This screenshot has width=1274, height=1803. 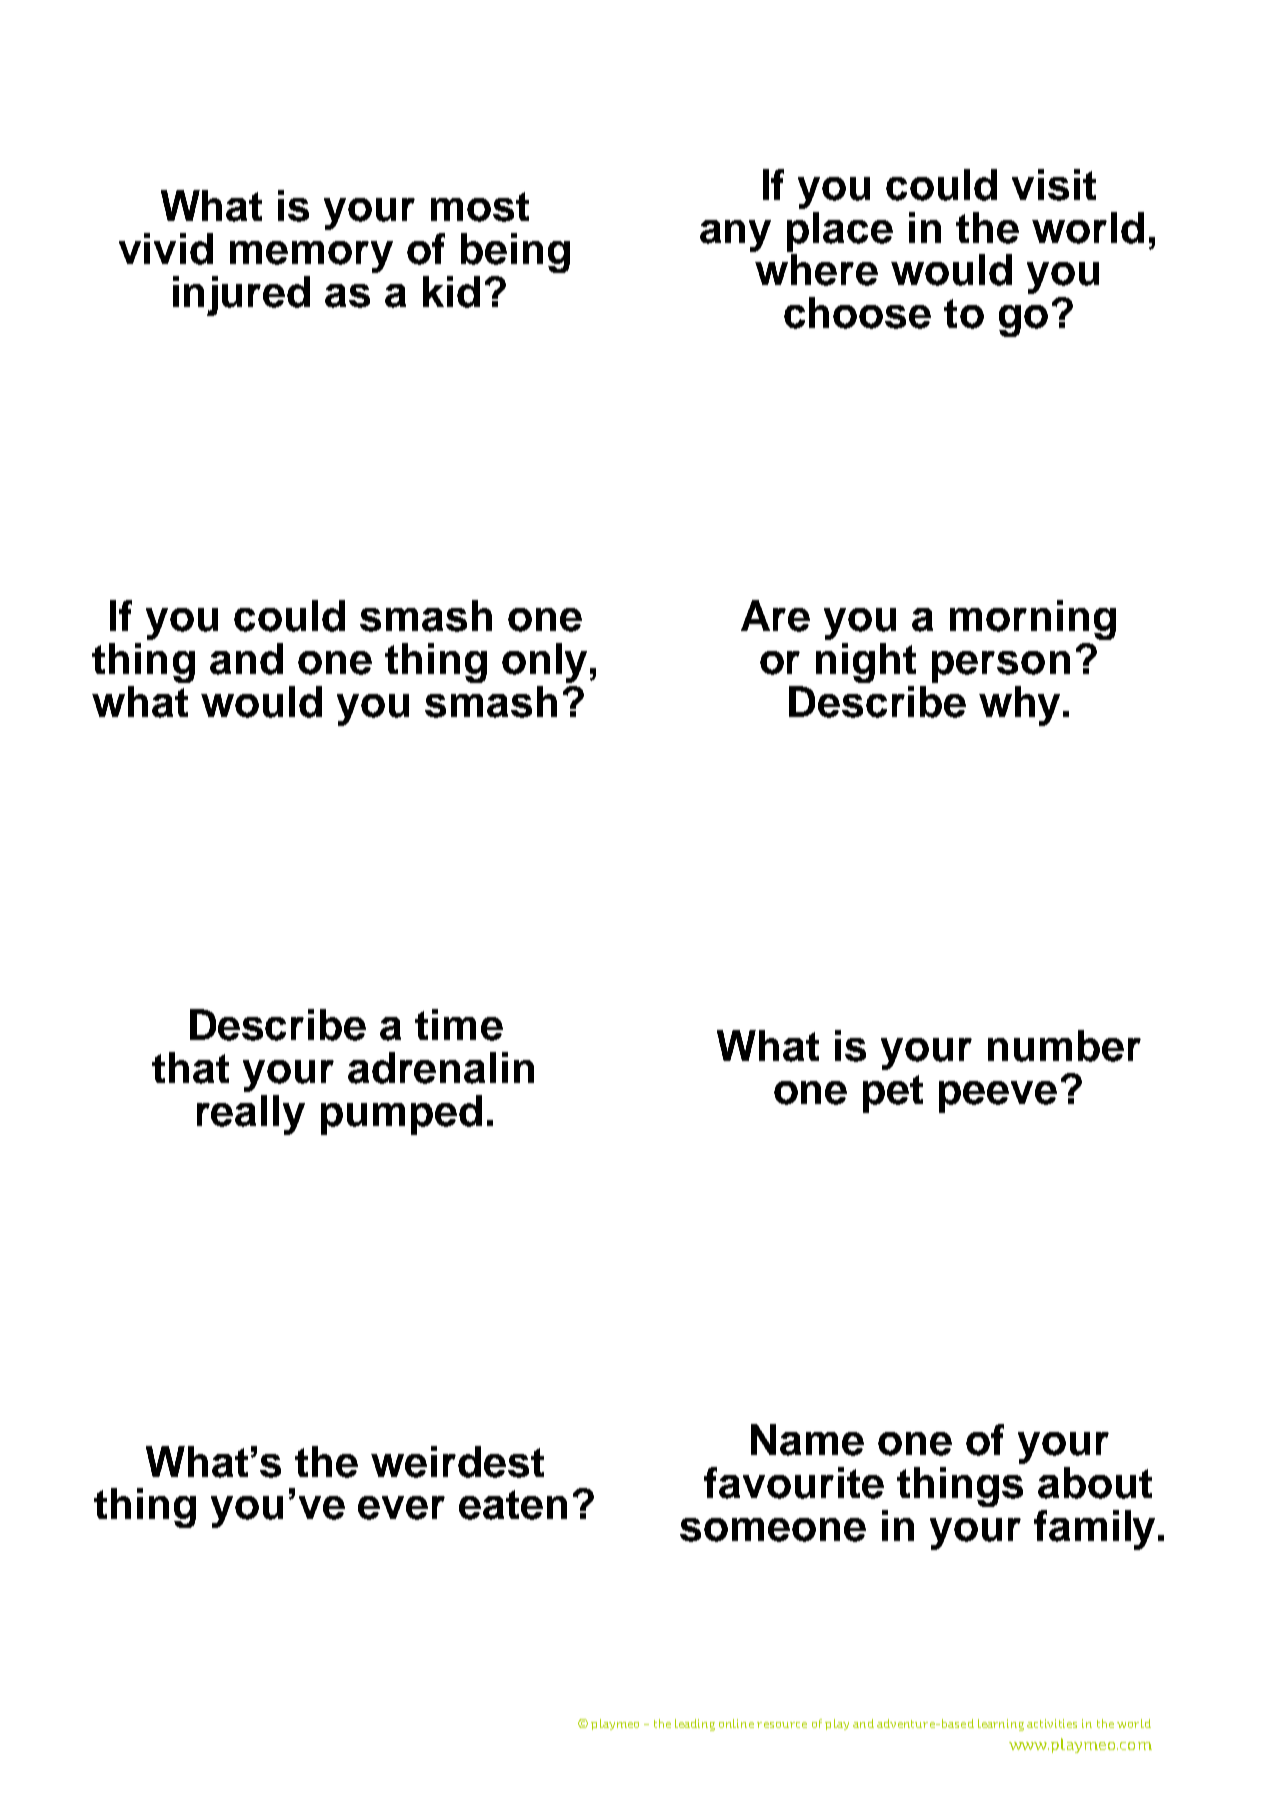 What do you see at coordinates (251, 1115) in the screenshot?
I see `really` at bounding box center [251, 1115].
